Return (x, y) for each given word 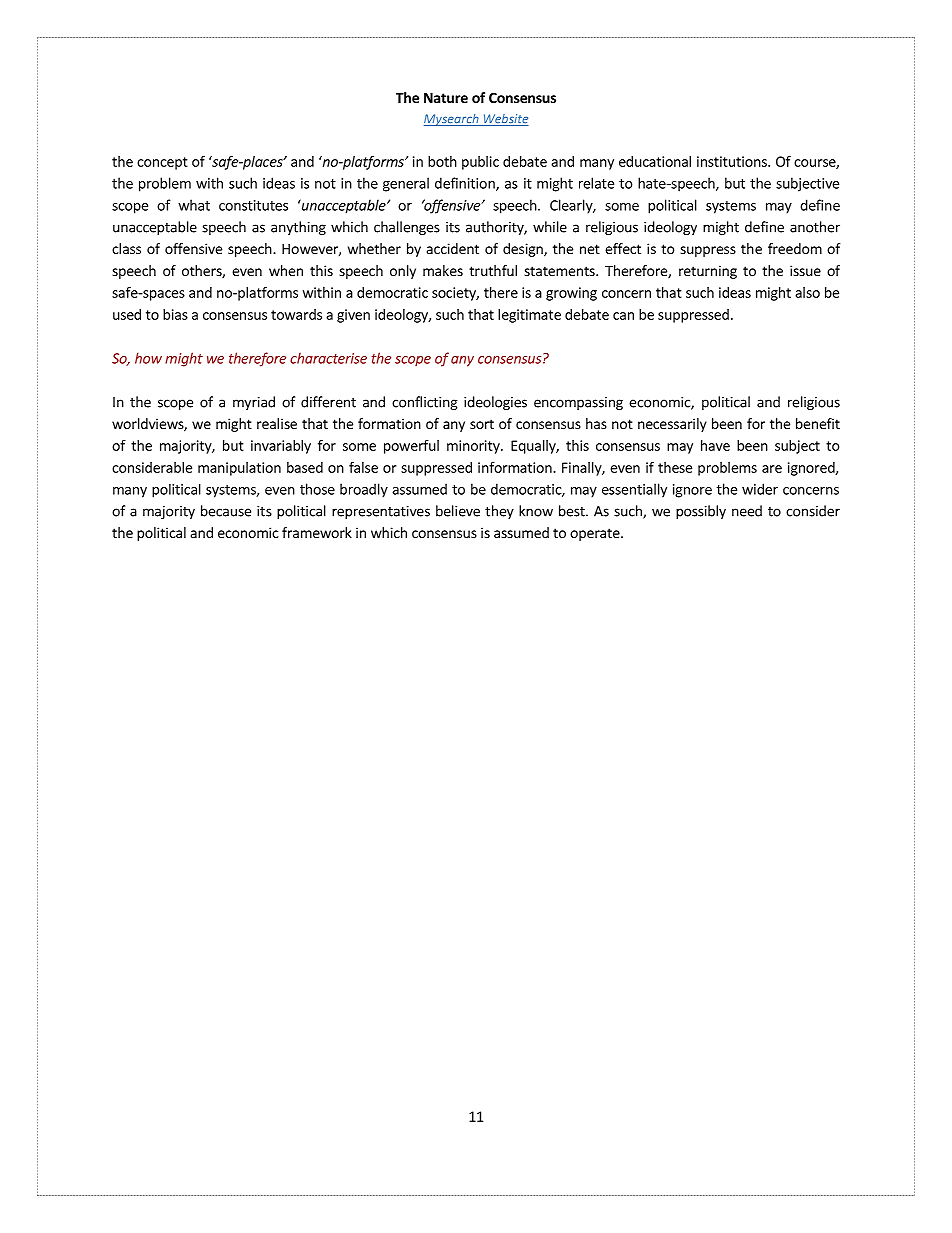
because (226, 511)
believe (458, 511)
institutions (733, 161)
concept (162, 163)
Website (505, 120)
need (747, 511)
